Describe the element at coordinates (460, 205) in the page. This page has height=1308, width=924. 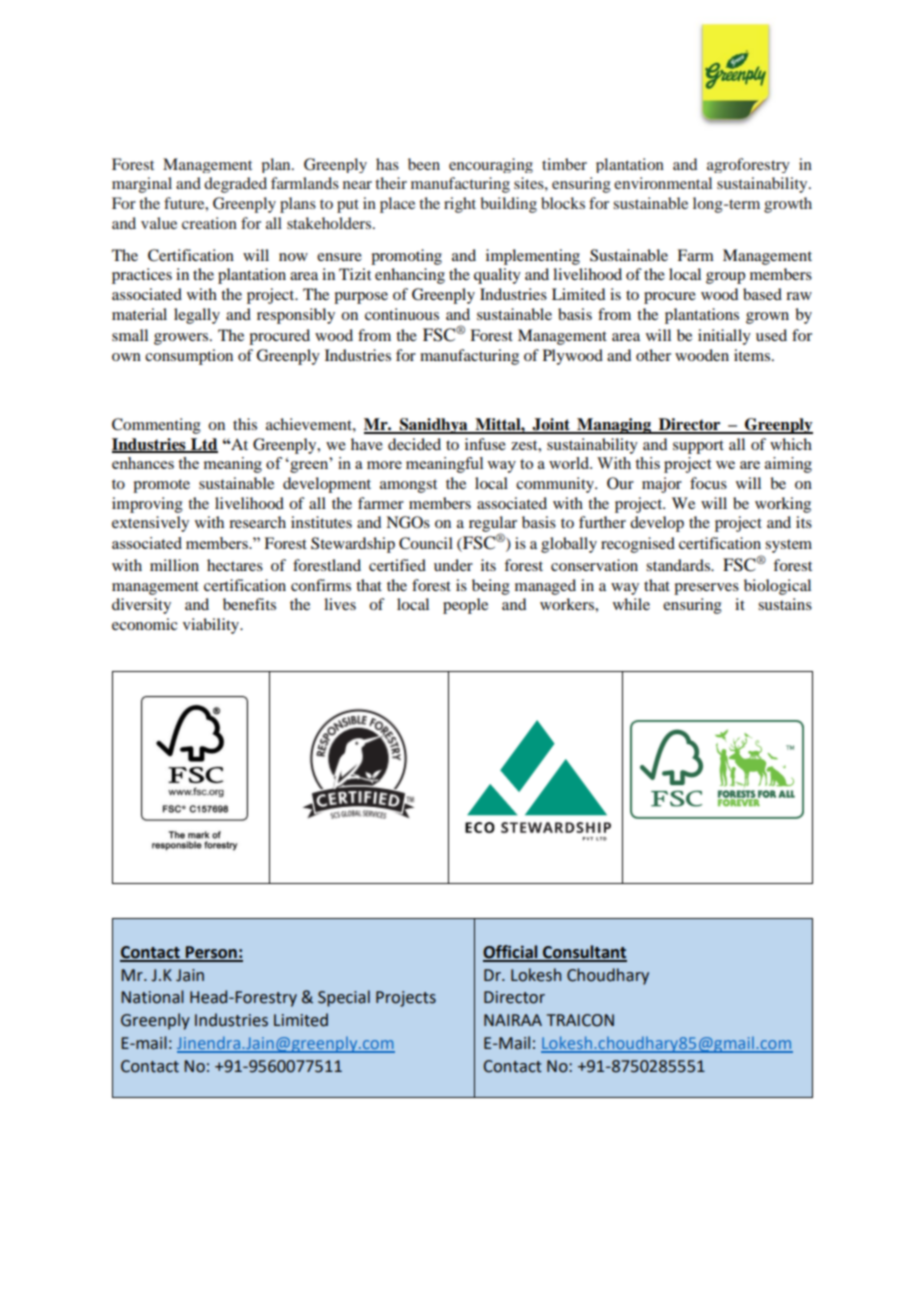
I see `right` at that location.
